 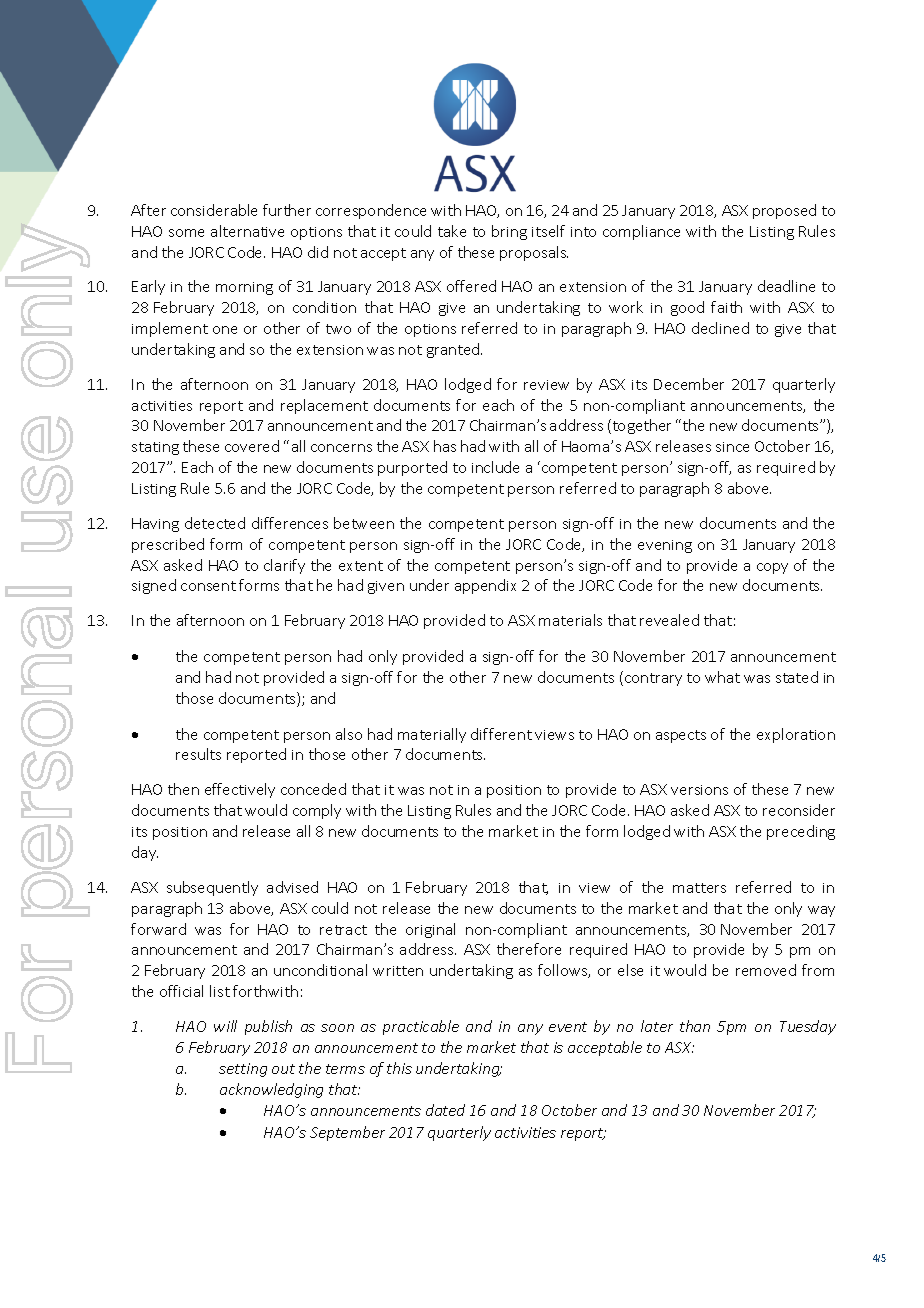 What do you see at coordinates (772, 568) in the page?
I see `copy` at bounding box center [772, 568].
